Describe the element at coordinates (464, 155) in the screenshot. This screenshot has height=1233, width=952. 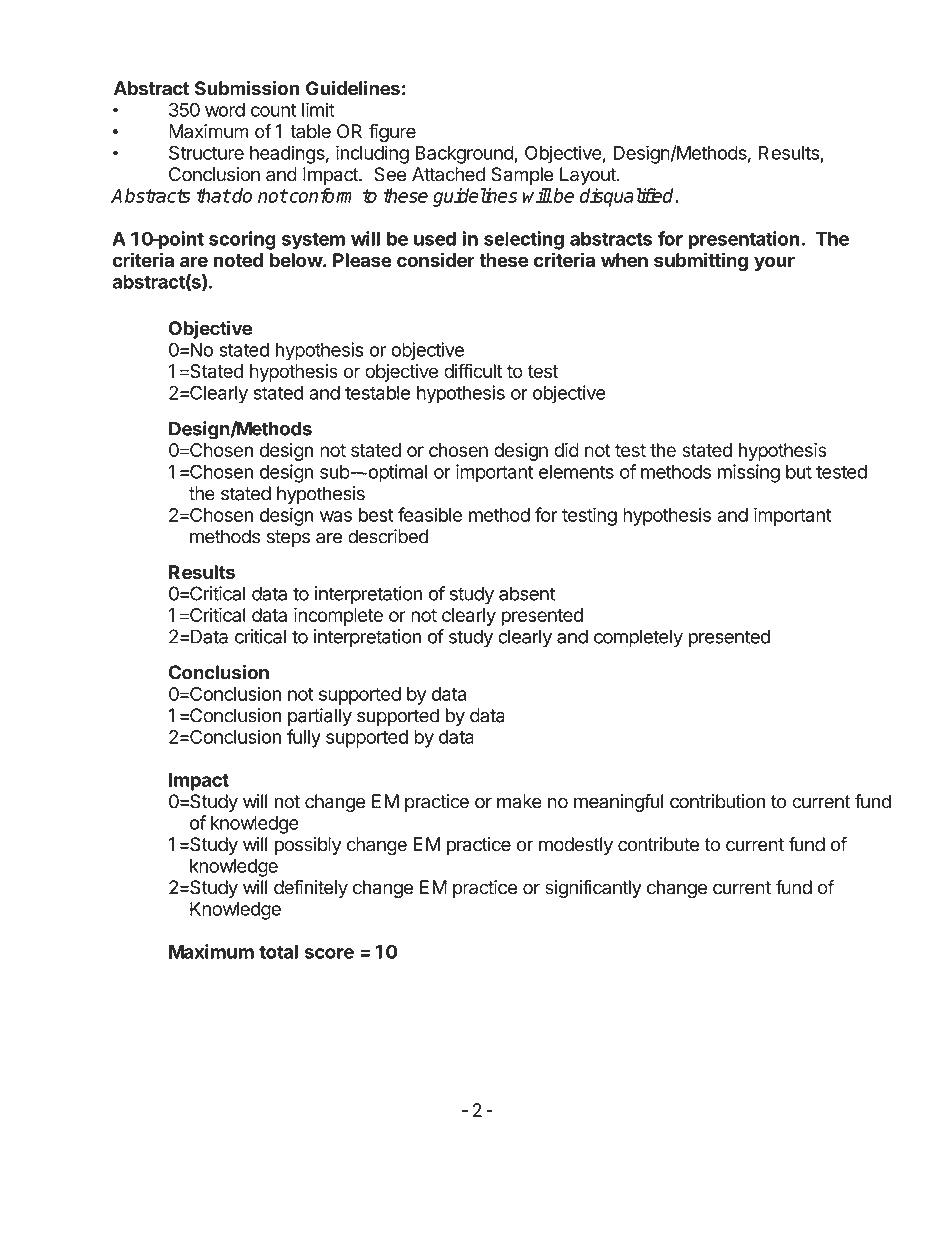
I see `Background` at that location.
